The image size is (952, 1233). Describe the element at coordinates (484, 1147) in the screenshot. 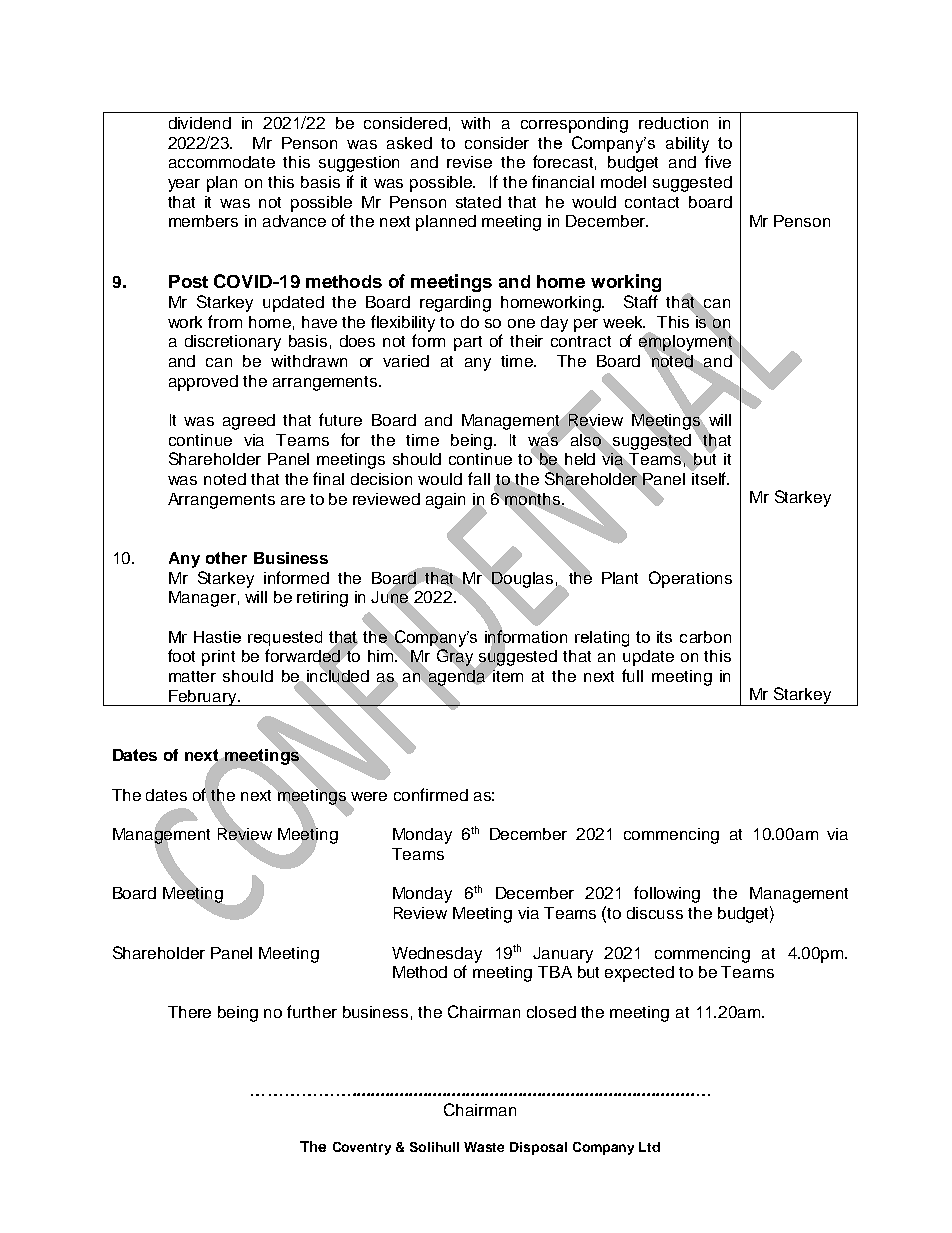

I see `Waste` at that location.
